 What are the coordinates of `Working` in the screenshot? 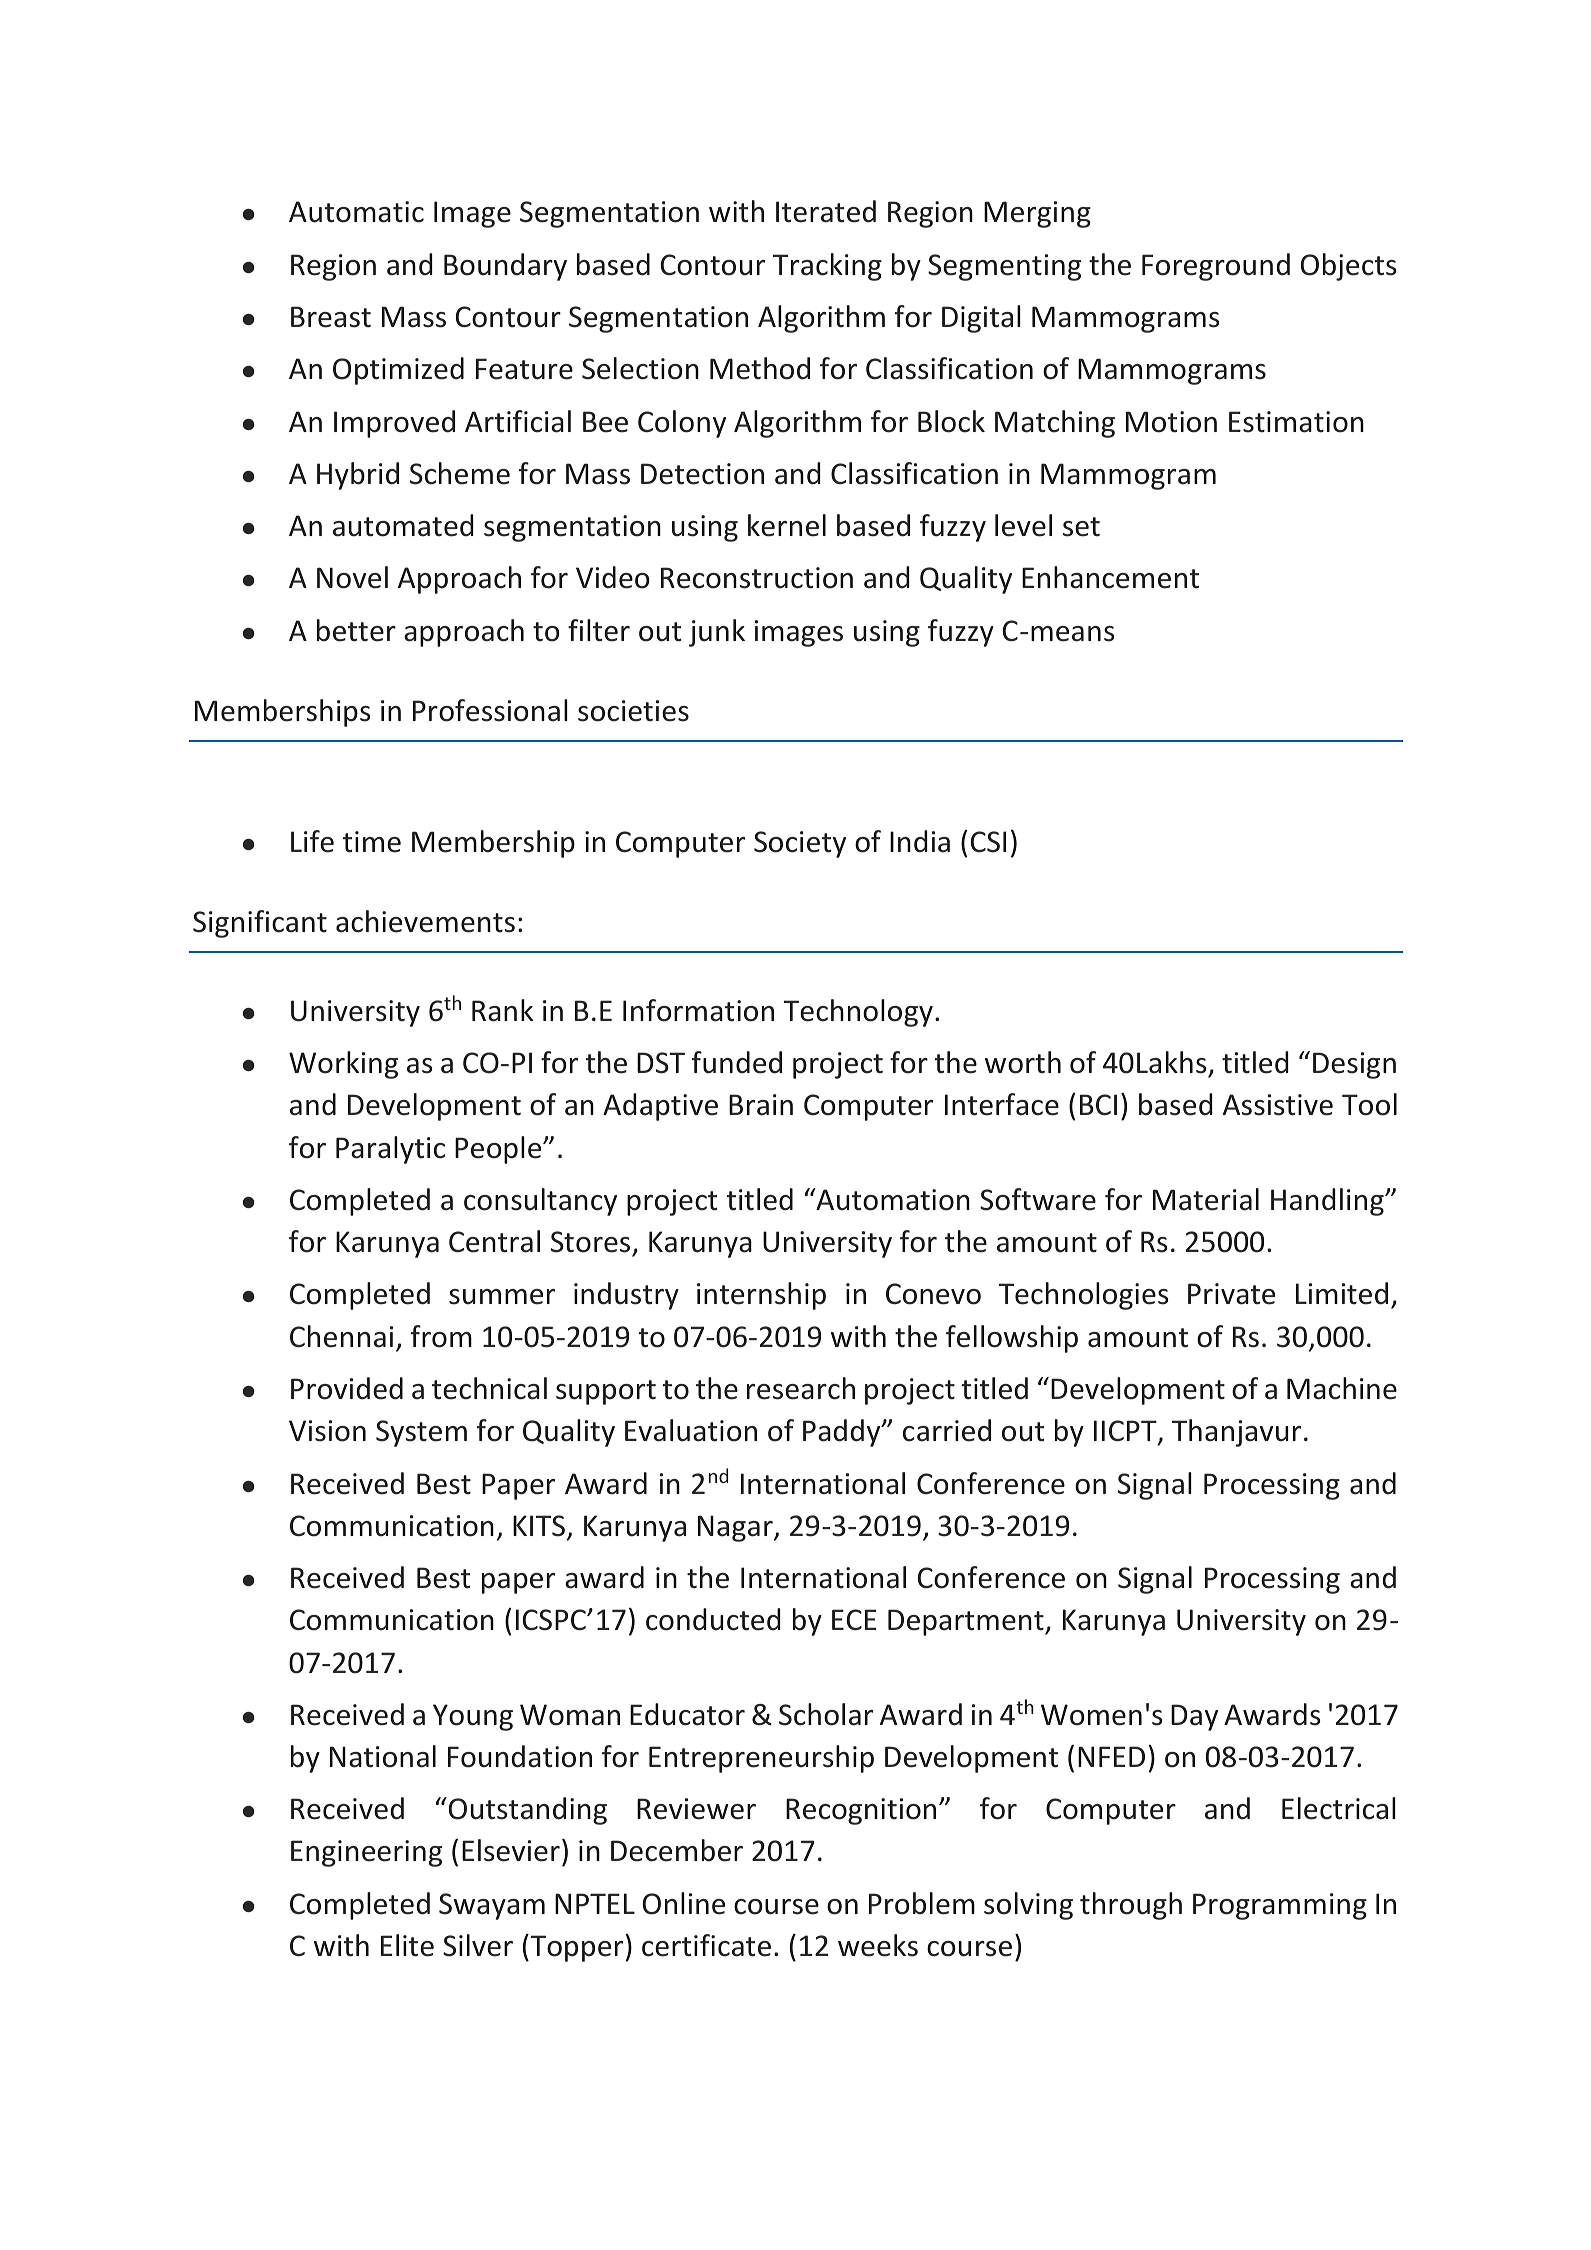 It's located at (343, 1065).
